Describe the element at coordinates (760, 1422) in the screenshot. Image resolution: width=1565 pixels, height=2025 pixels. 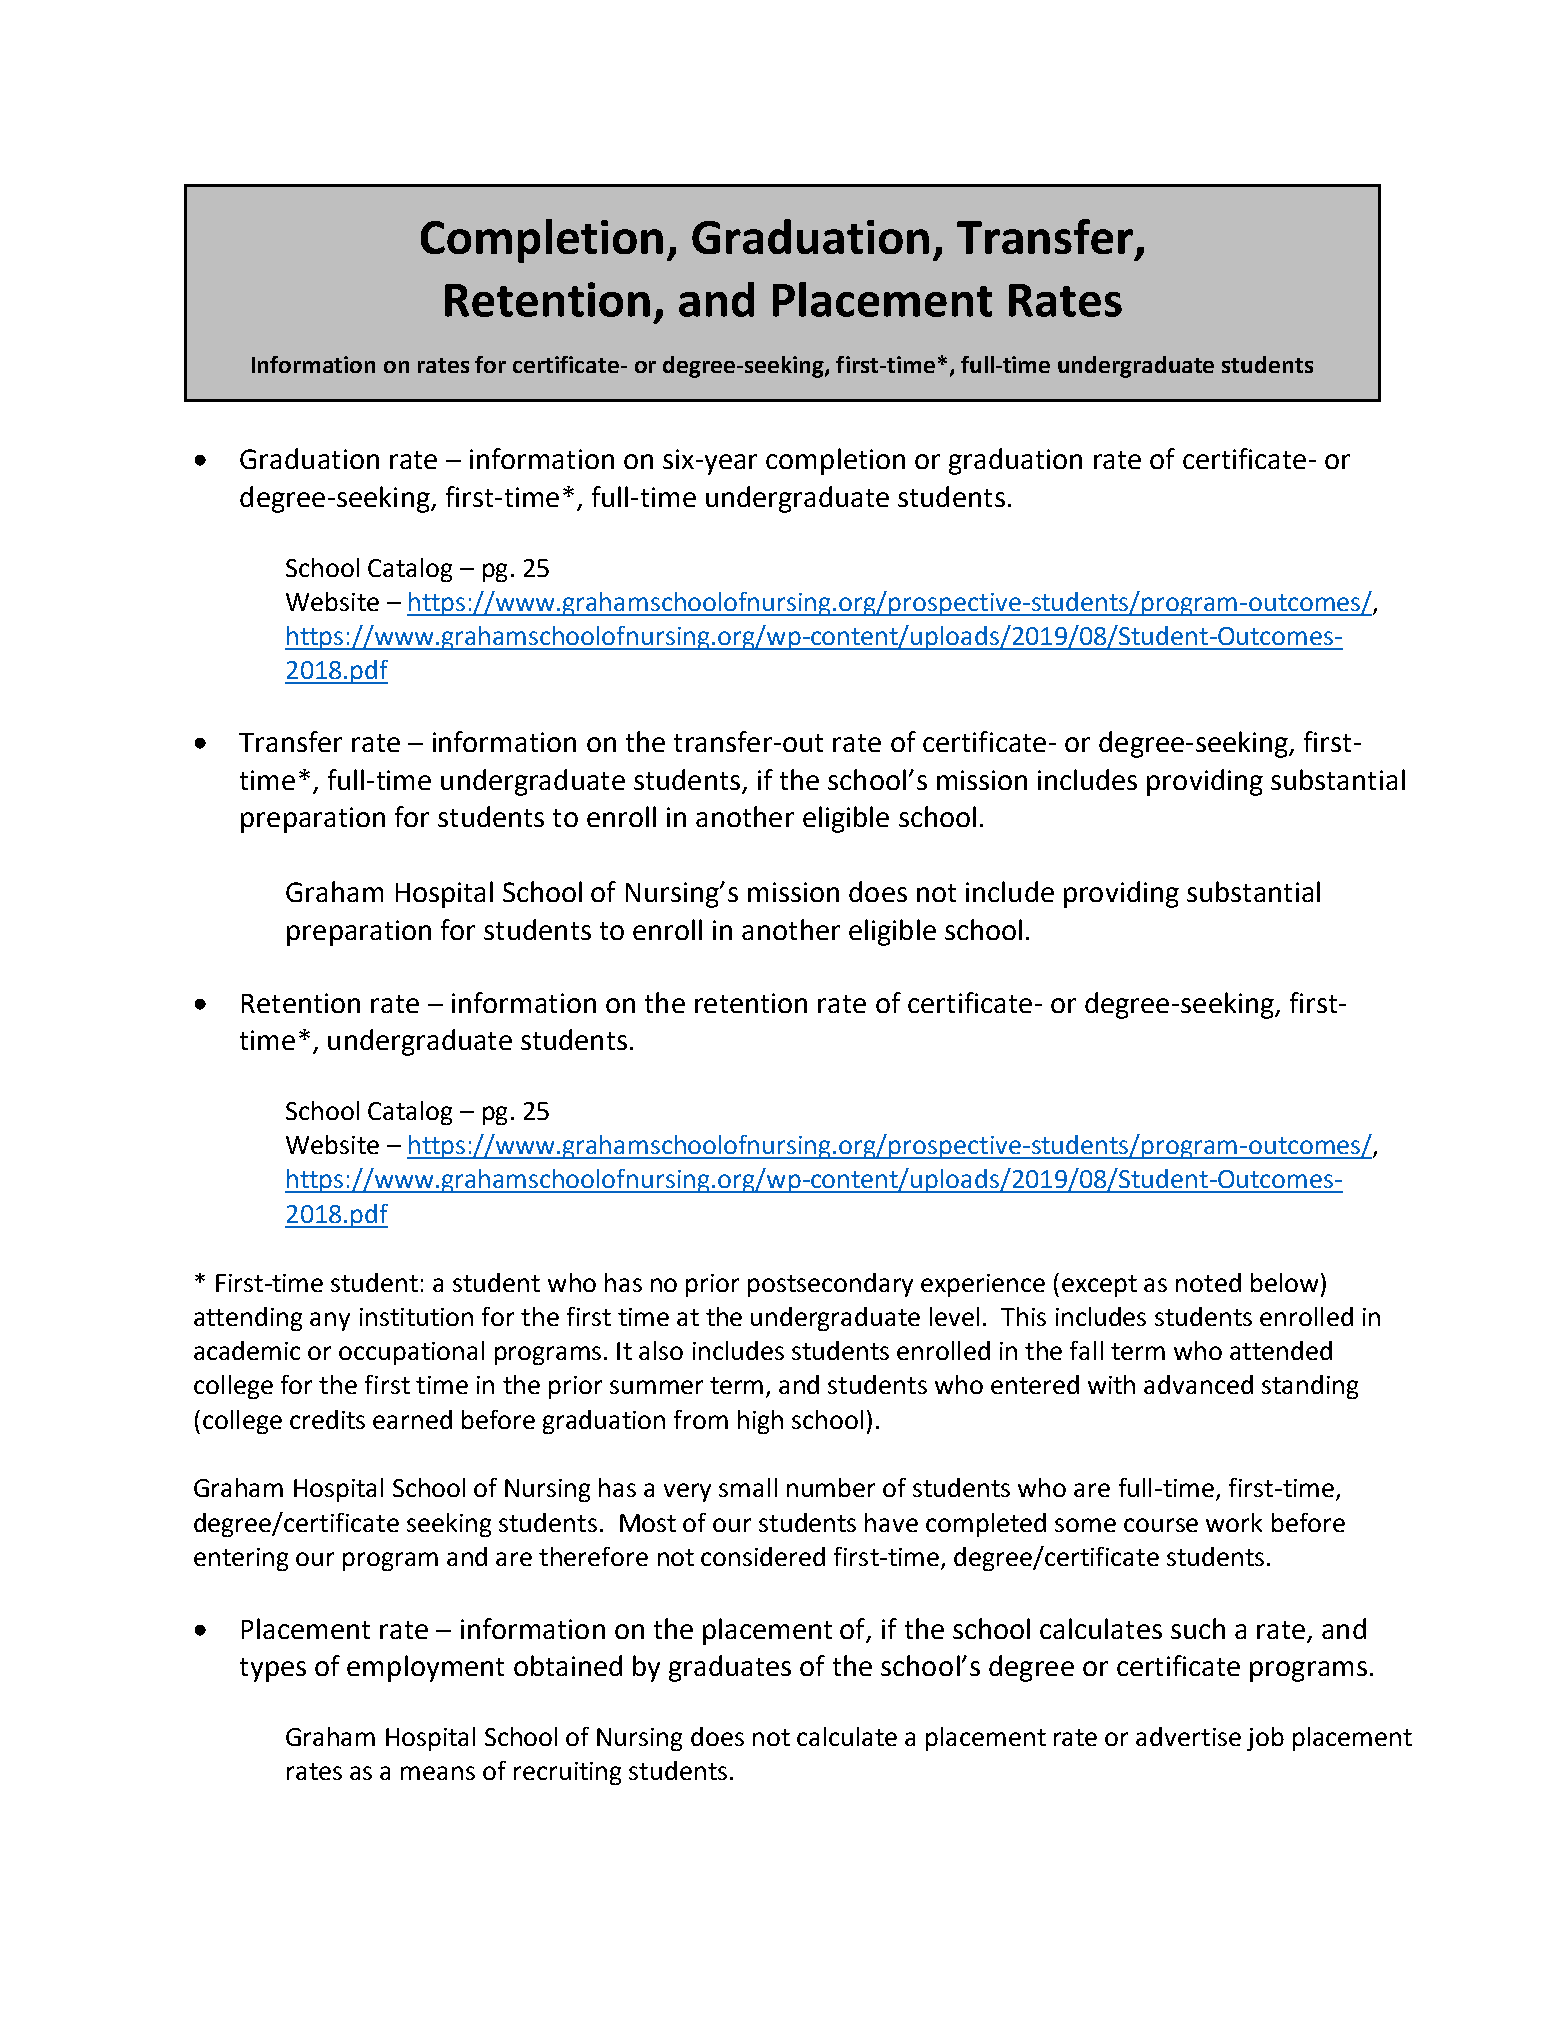
I see `high` at that location.
